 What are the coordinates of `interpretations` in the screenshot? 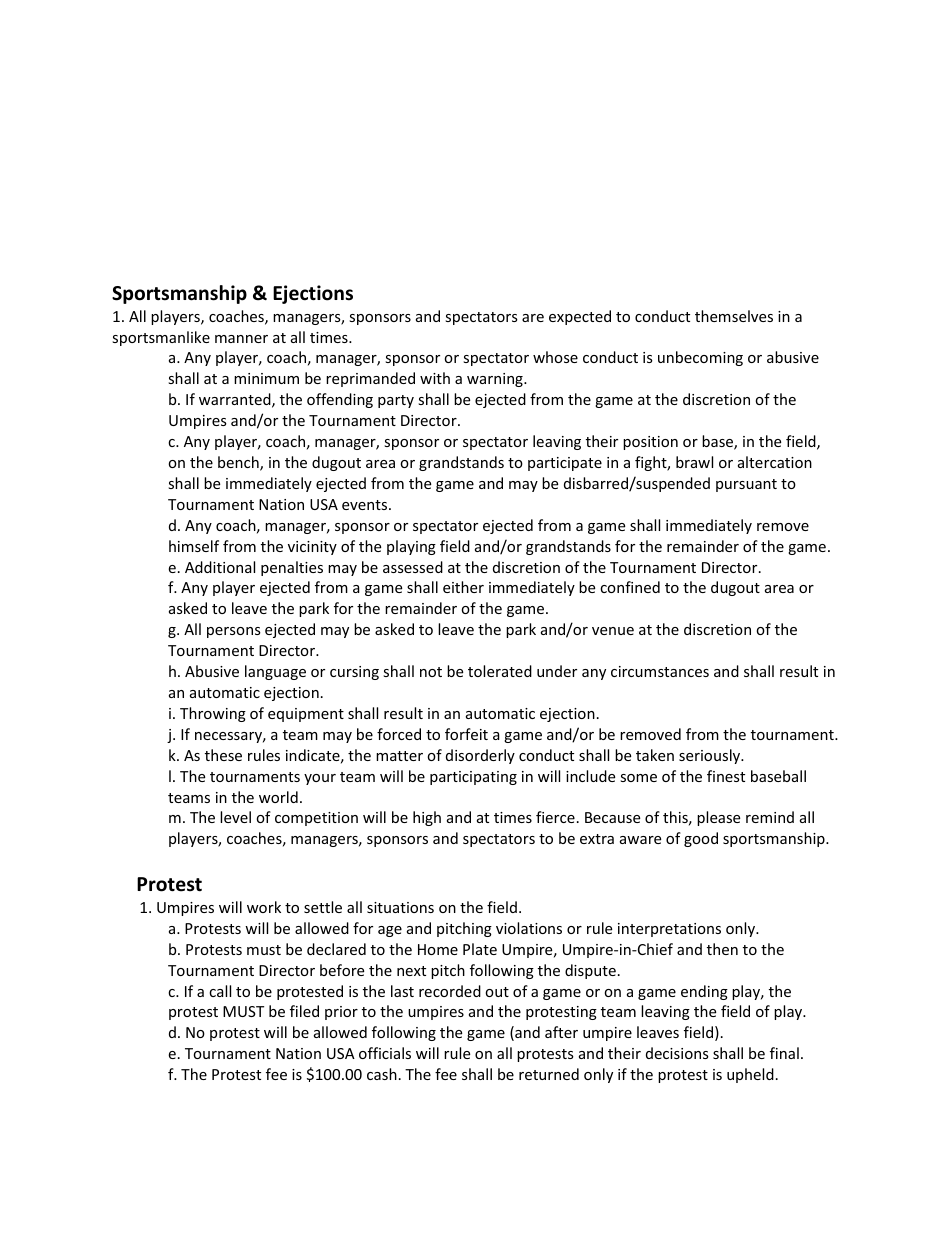 It's located at (669, 930).
